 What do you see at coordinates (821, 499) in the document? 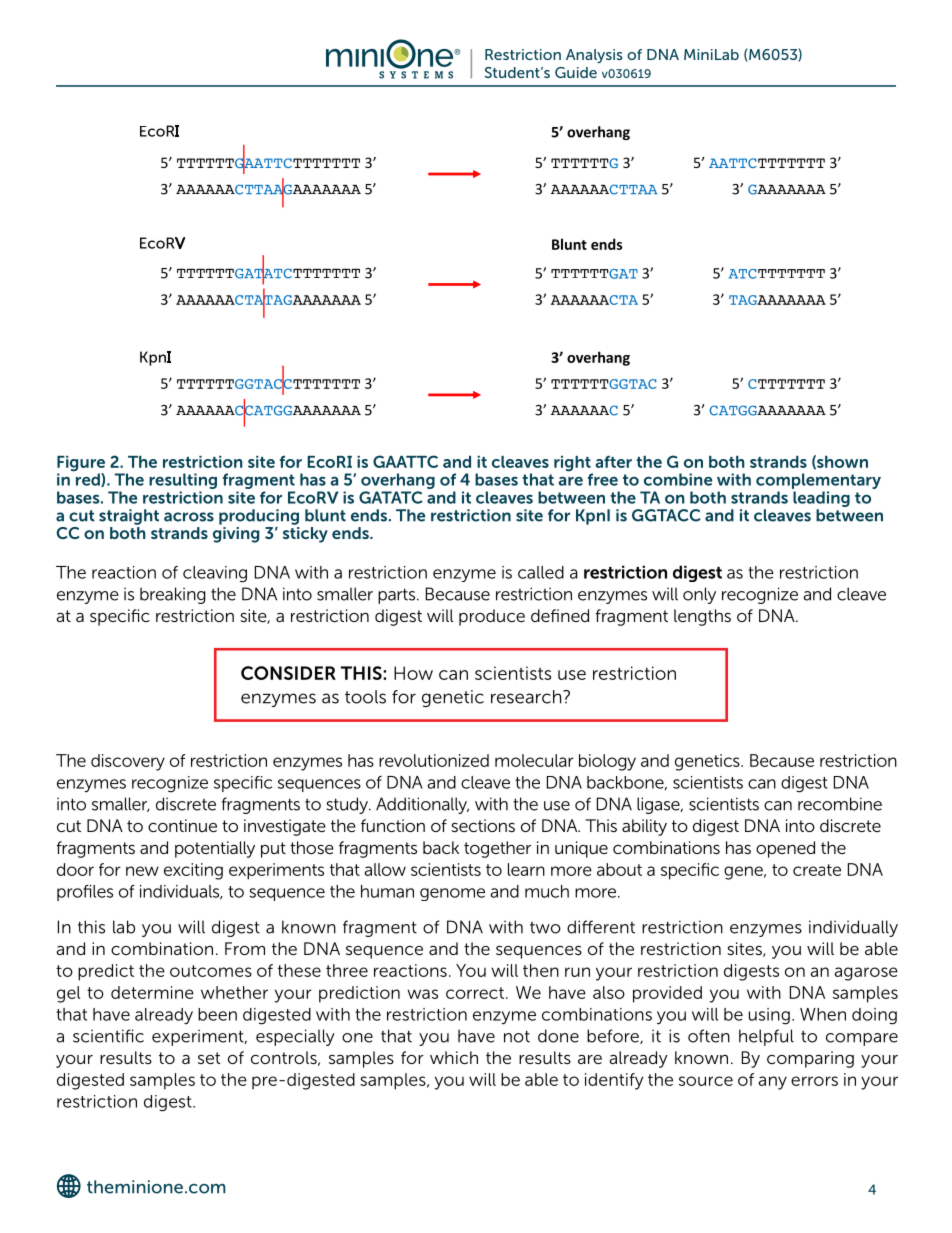
I see `leading` at bounding box center [821, 499].
